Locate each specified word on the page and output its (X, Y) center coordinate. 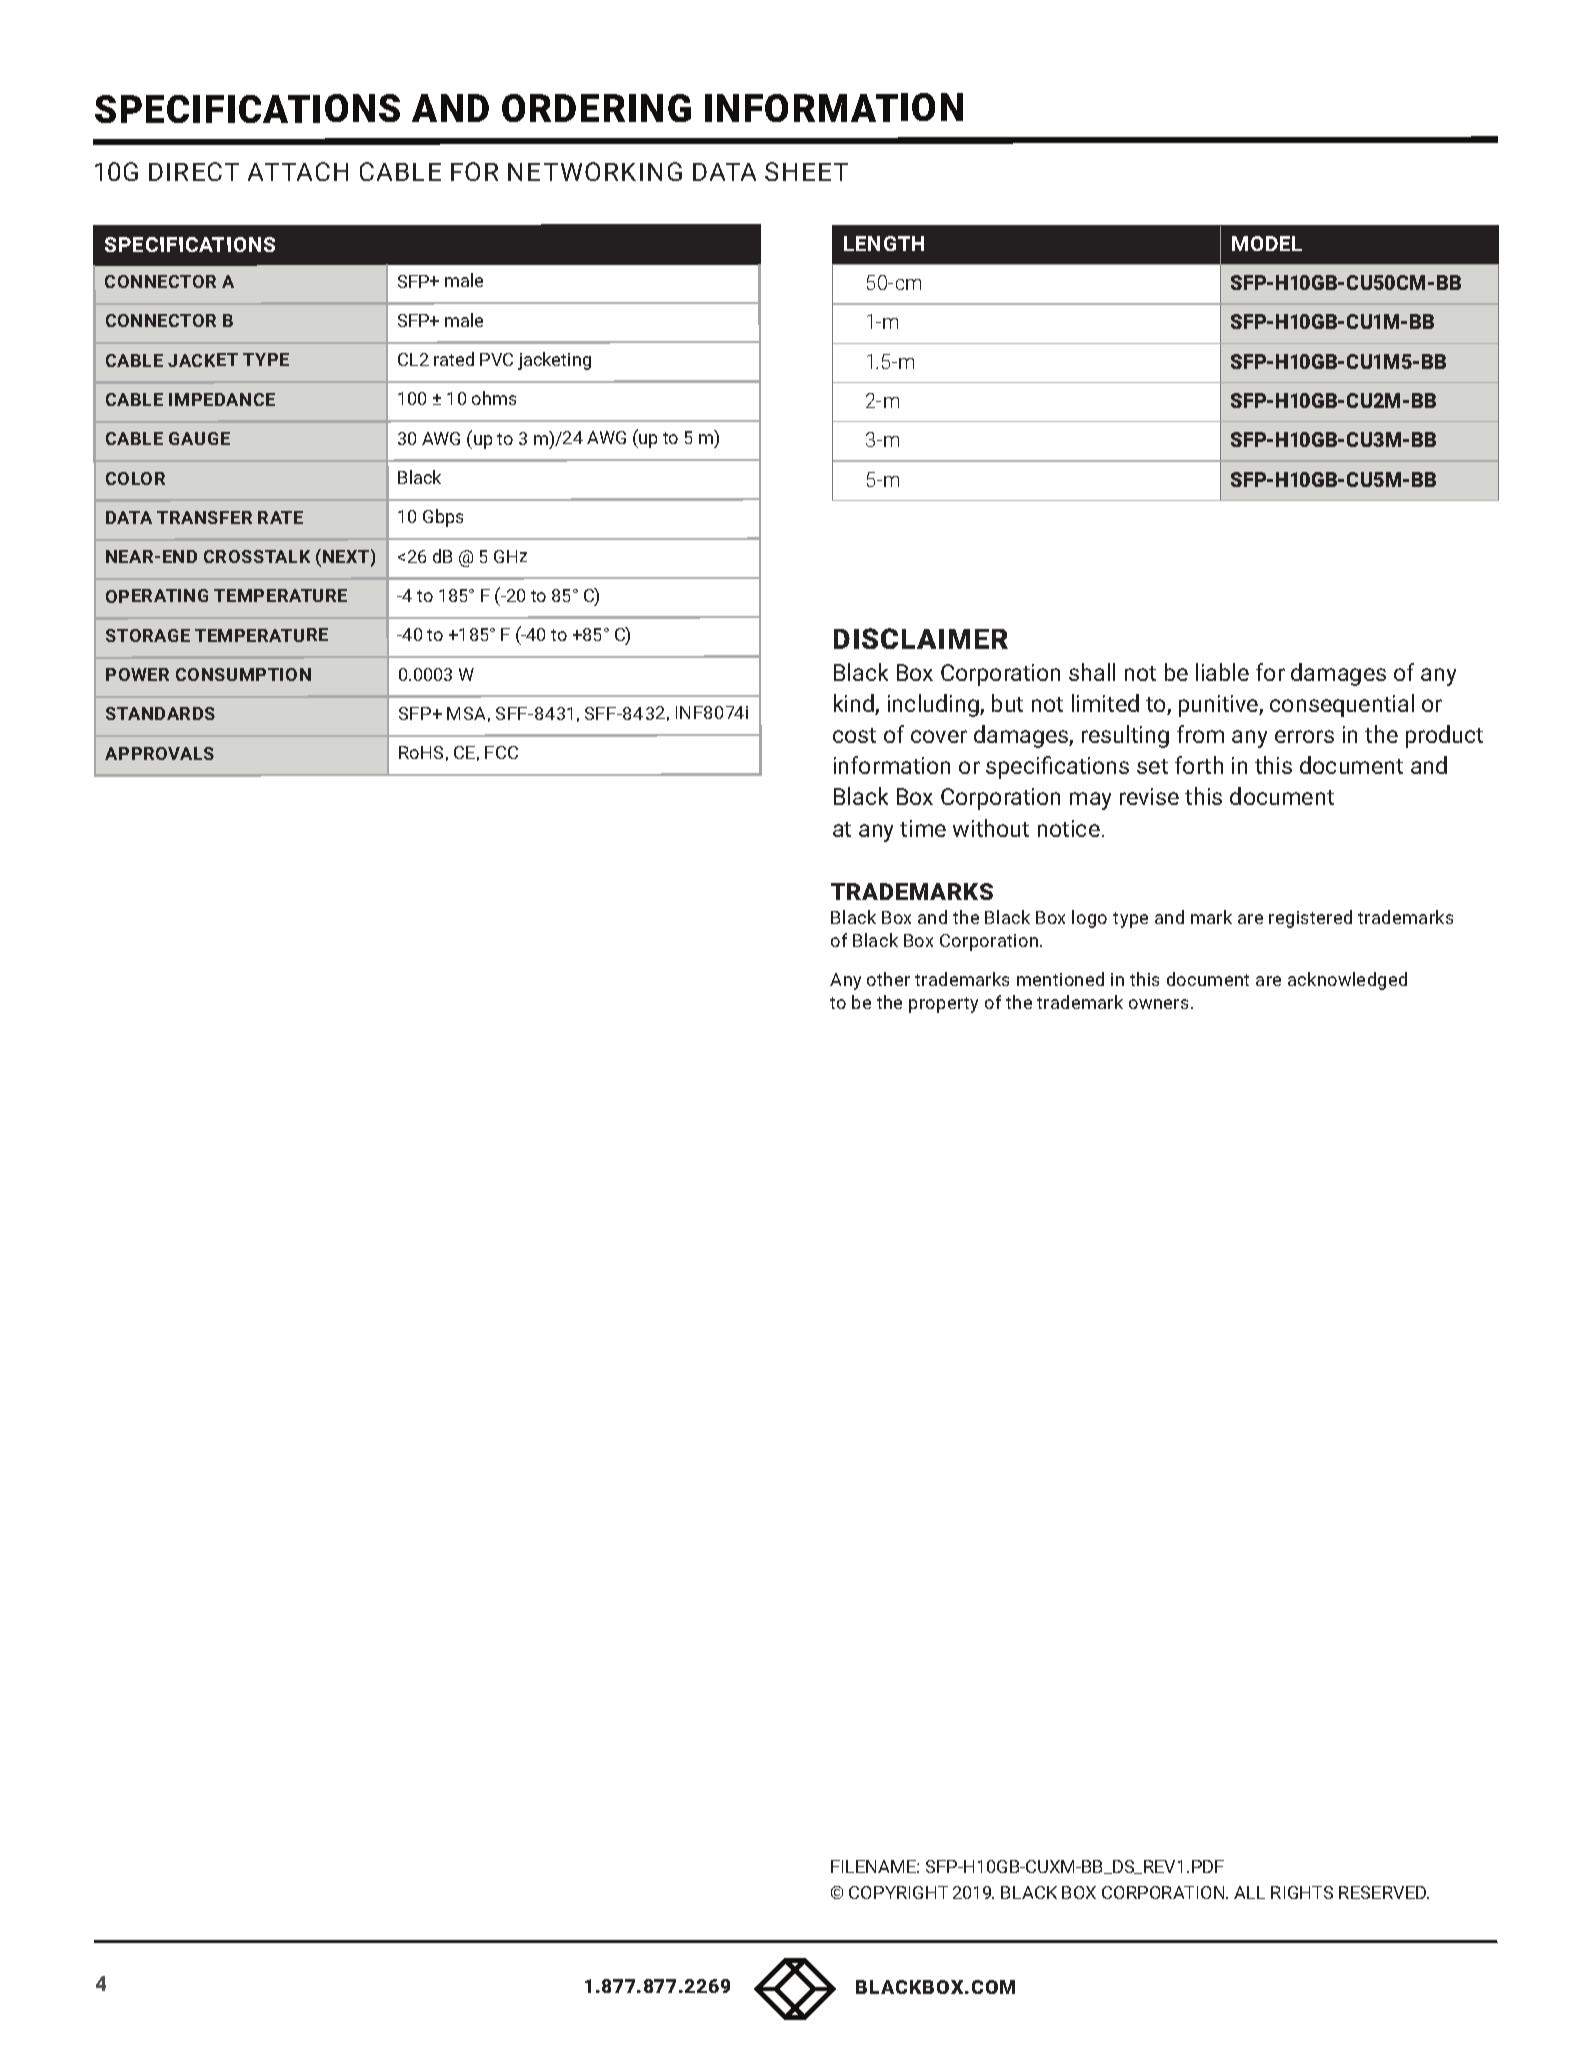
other (888, 979)
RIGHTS (1302, 1892)
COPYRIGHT (898, 1892)
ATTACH (298, 171)
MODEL (1267, 243)
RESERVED (1384, 1892)
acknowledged (1347, 981)
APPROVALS (159, 753)
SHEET (806, 171)
